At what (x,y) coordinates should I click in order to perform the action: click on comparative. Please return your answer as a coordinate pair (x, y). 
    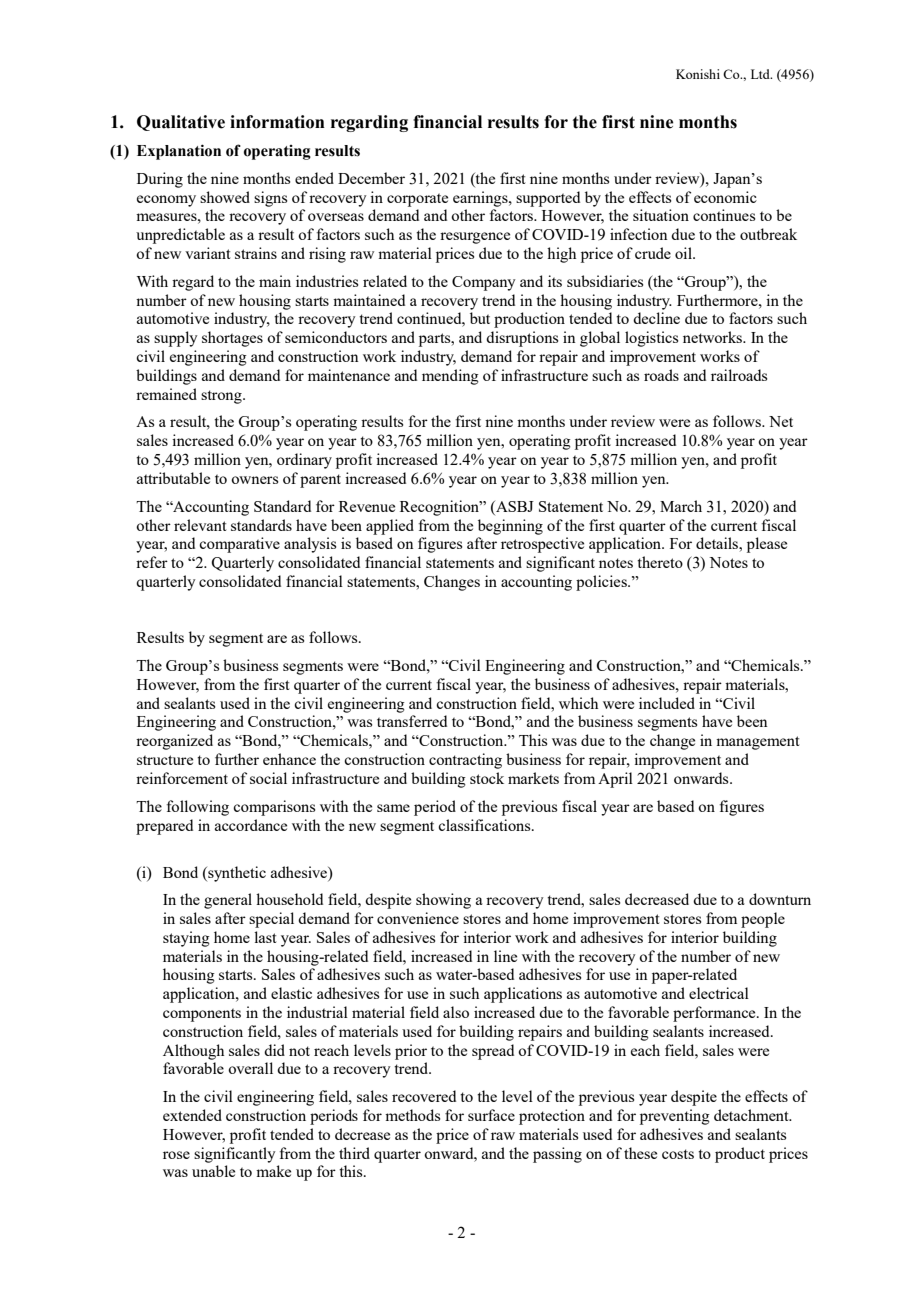
    Looking at the image, I should click on (239, 545).
